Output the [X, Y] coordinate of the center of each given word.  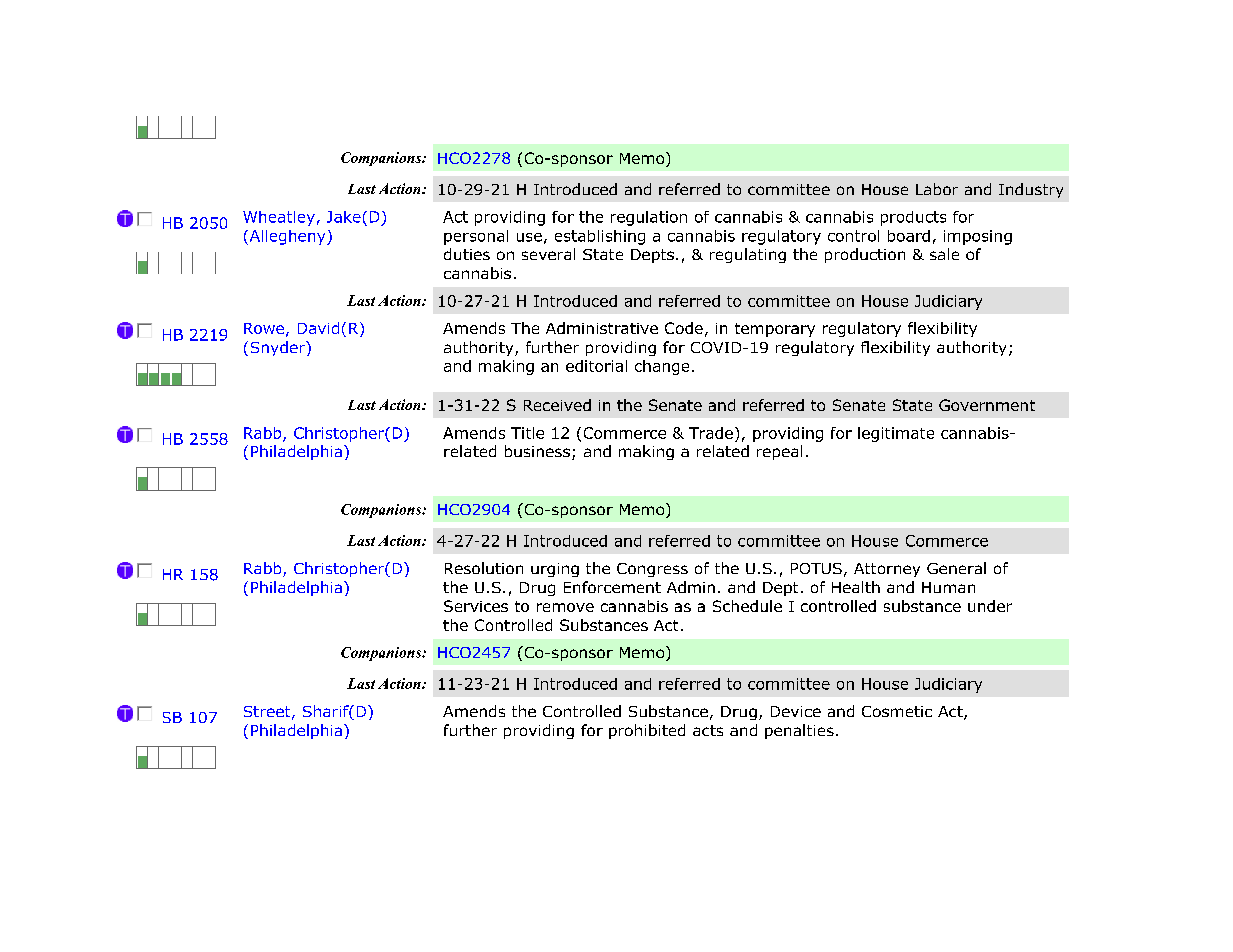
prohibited [647, 731]
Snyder [279, 348]
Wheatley [279, 218]
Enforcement [612, 587]
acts [708, 730]
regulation [649, 218]
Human [948, 587]
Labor [937, 189]
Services [476, 606]
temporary [775, 330]
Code [684, 328]
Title [527, 433]
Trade [711, 433]
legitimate [896, 434]
